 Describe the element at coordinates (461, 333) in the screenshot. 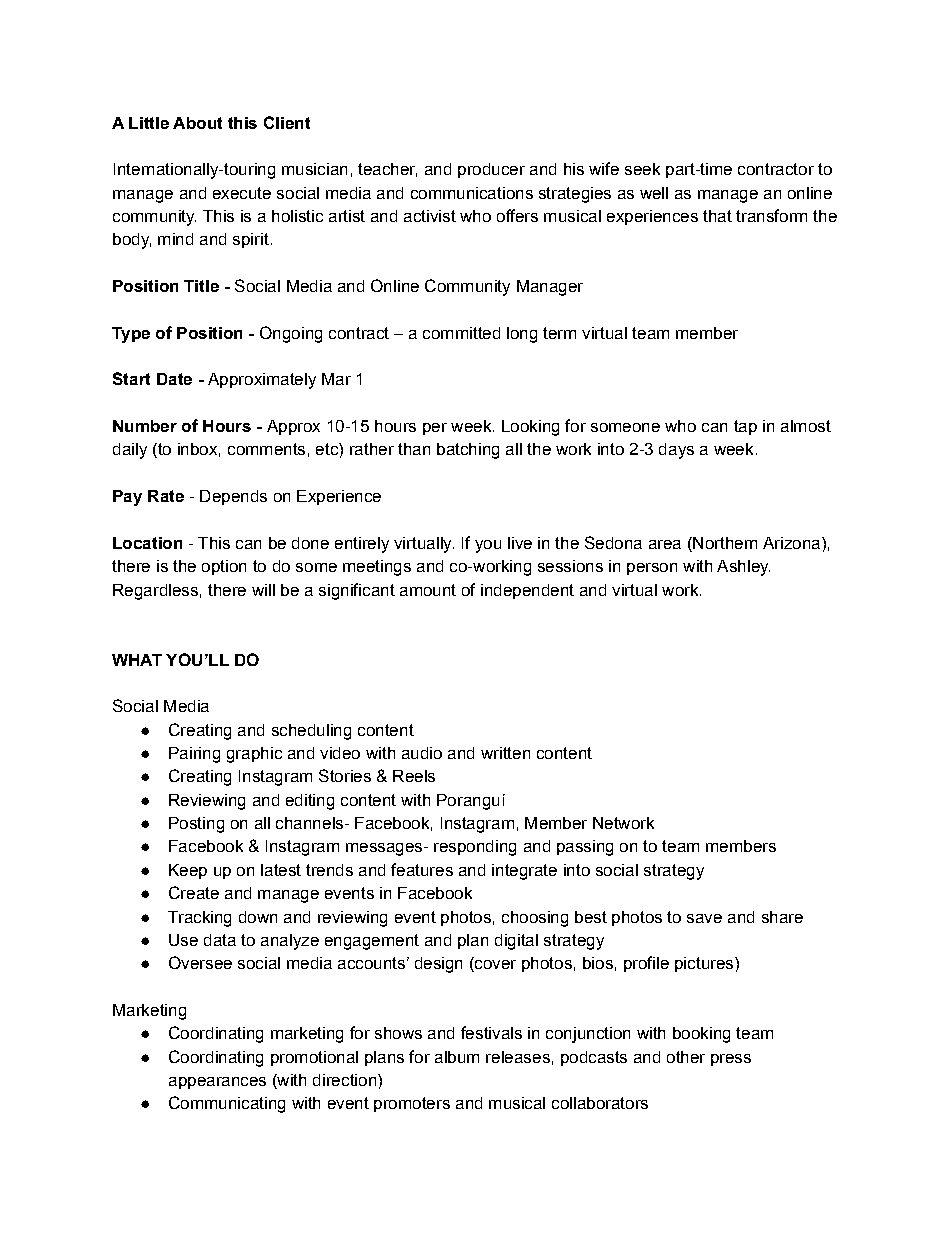

I see `committed` at that location.
